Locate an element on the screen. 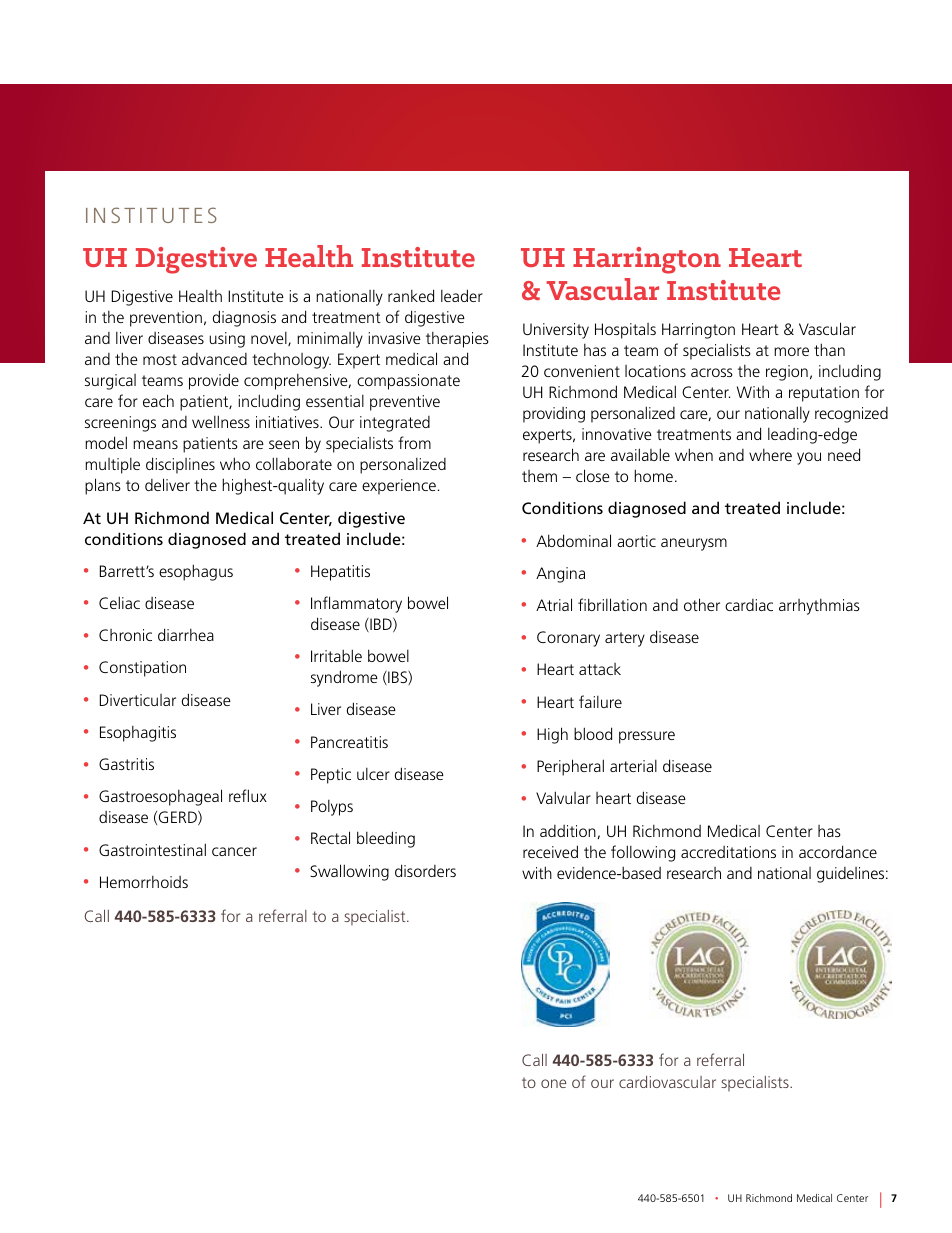  prevention is located at coordinates (166, 319).
